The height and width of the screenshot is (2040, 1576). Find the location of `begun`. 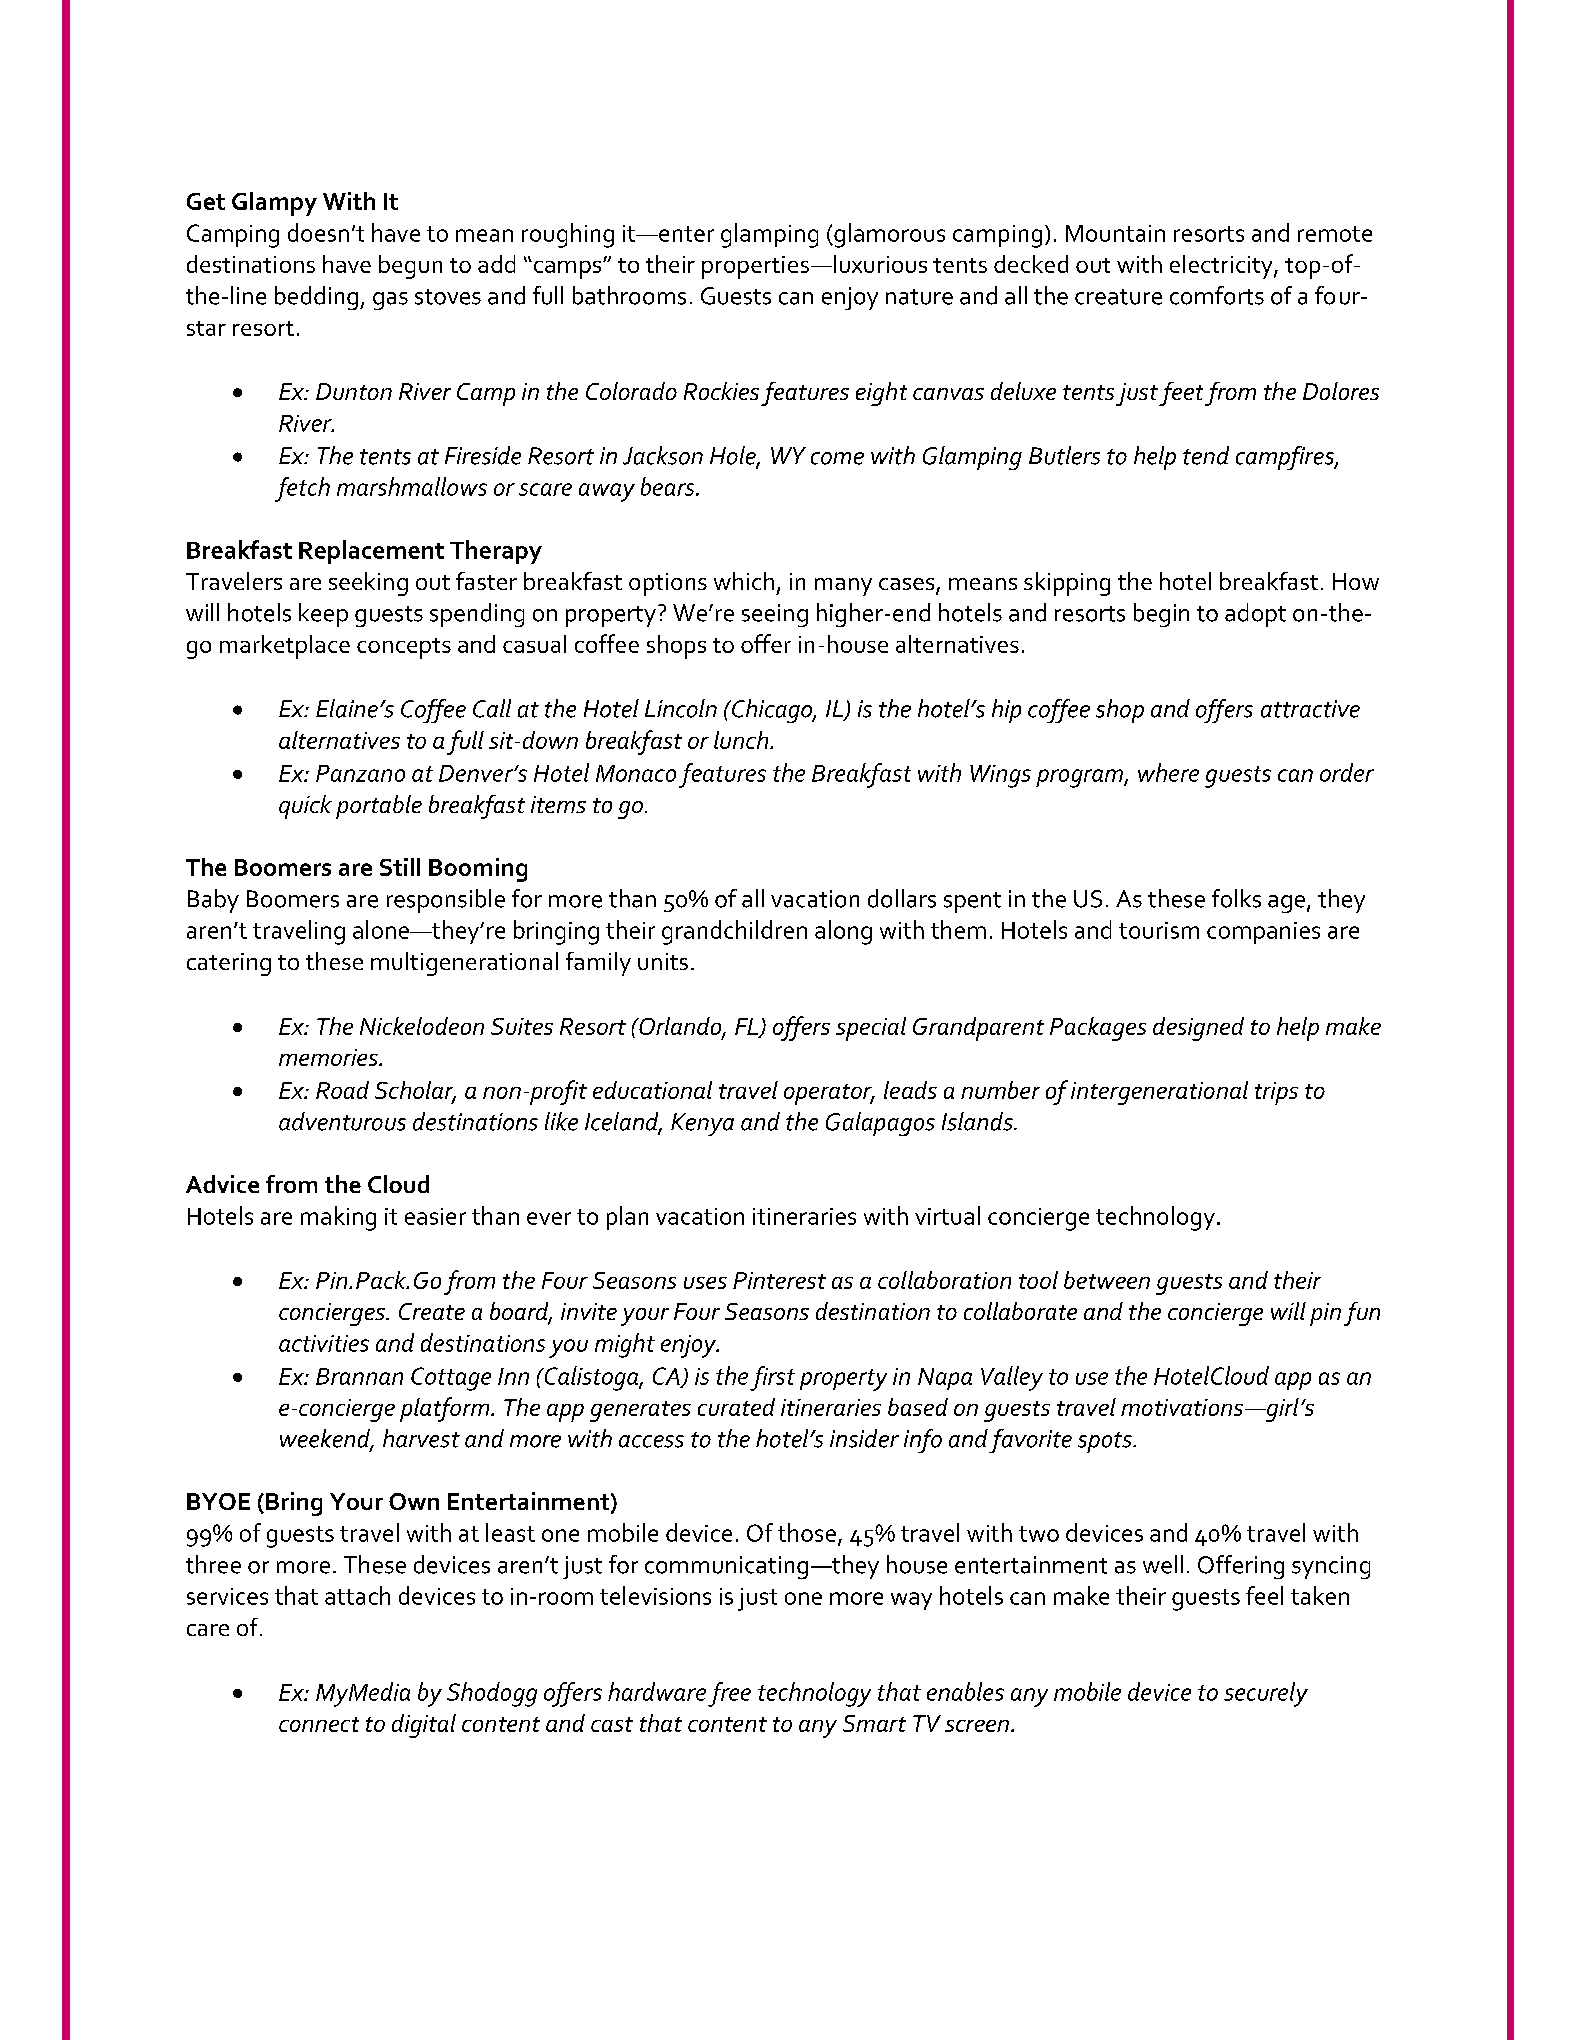

begun is located at coordinates (410, 267).
